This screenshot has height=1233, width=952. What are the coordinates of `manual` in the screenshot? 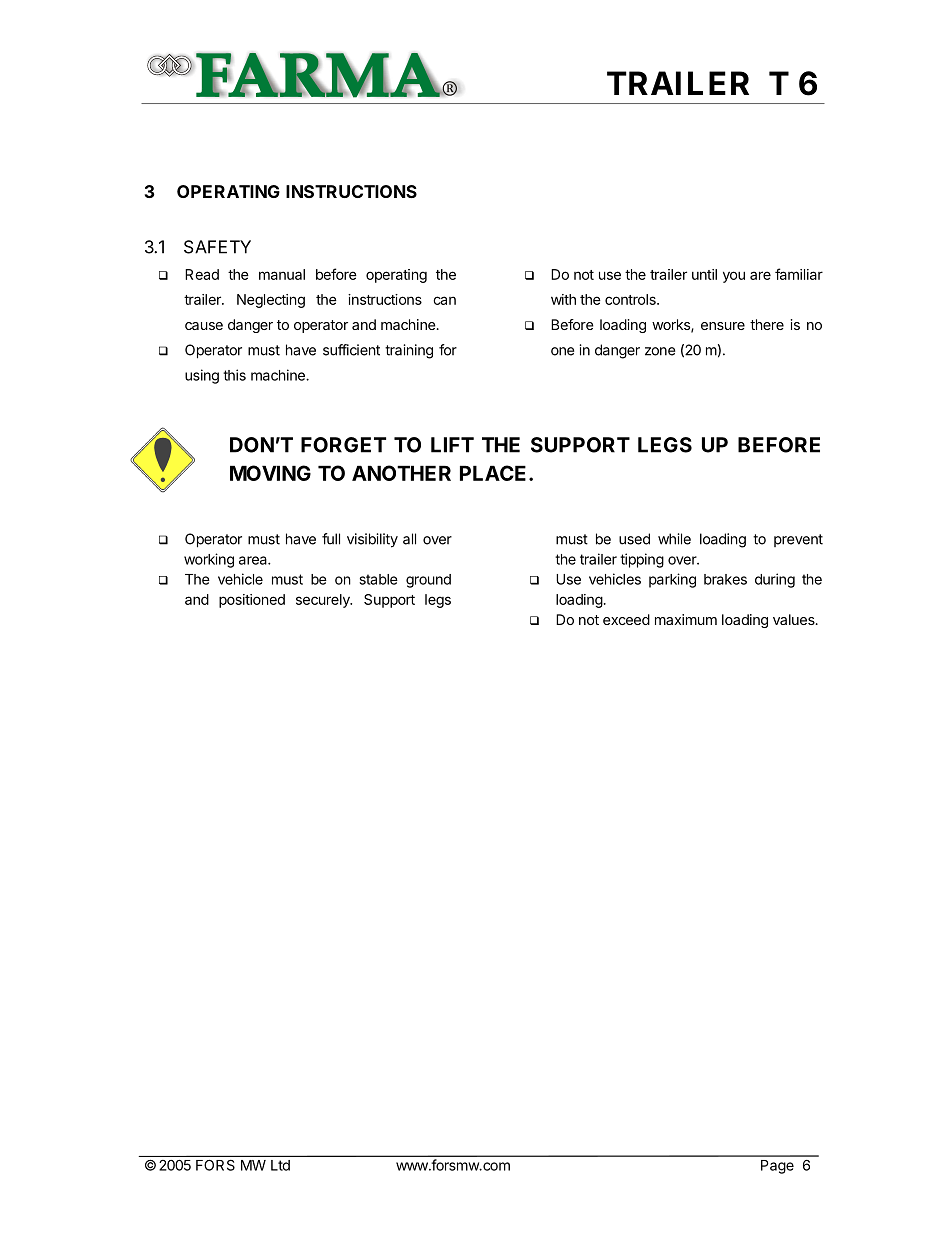 It's located at (282, 274).
